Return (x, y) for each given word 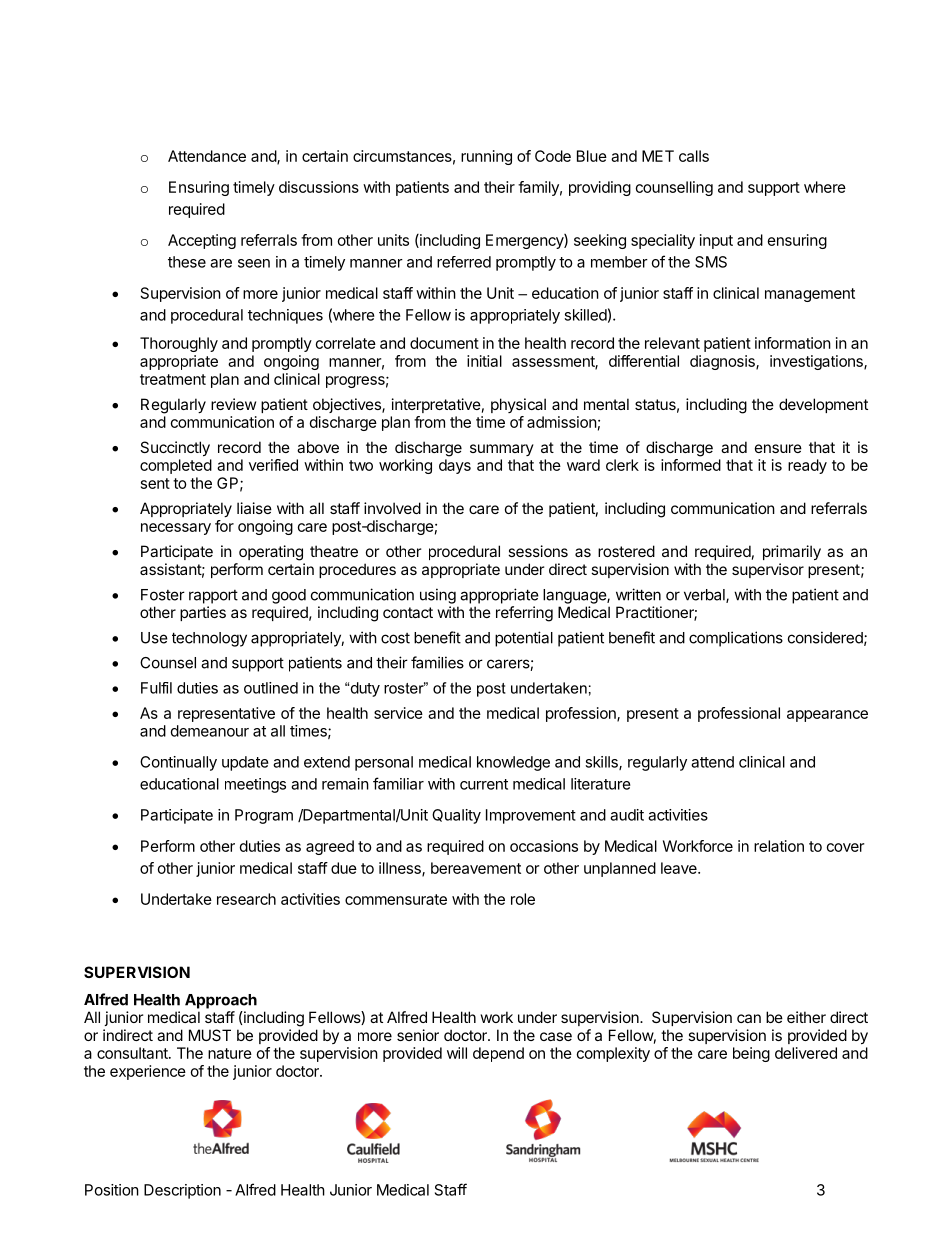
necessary (176, 529)
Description (182, 1191)
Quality (456, 816)
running (486, 157)
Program (264, 816)
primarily (792, 552)
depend (498, 1054)
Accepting (202, 241)
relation (779, 846)
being (751, 1054)
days (455, 466)
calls (694, 156)
